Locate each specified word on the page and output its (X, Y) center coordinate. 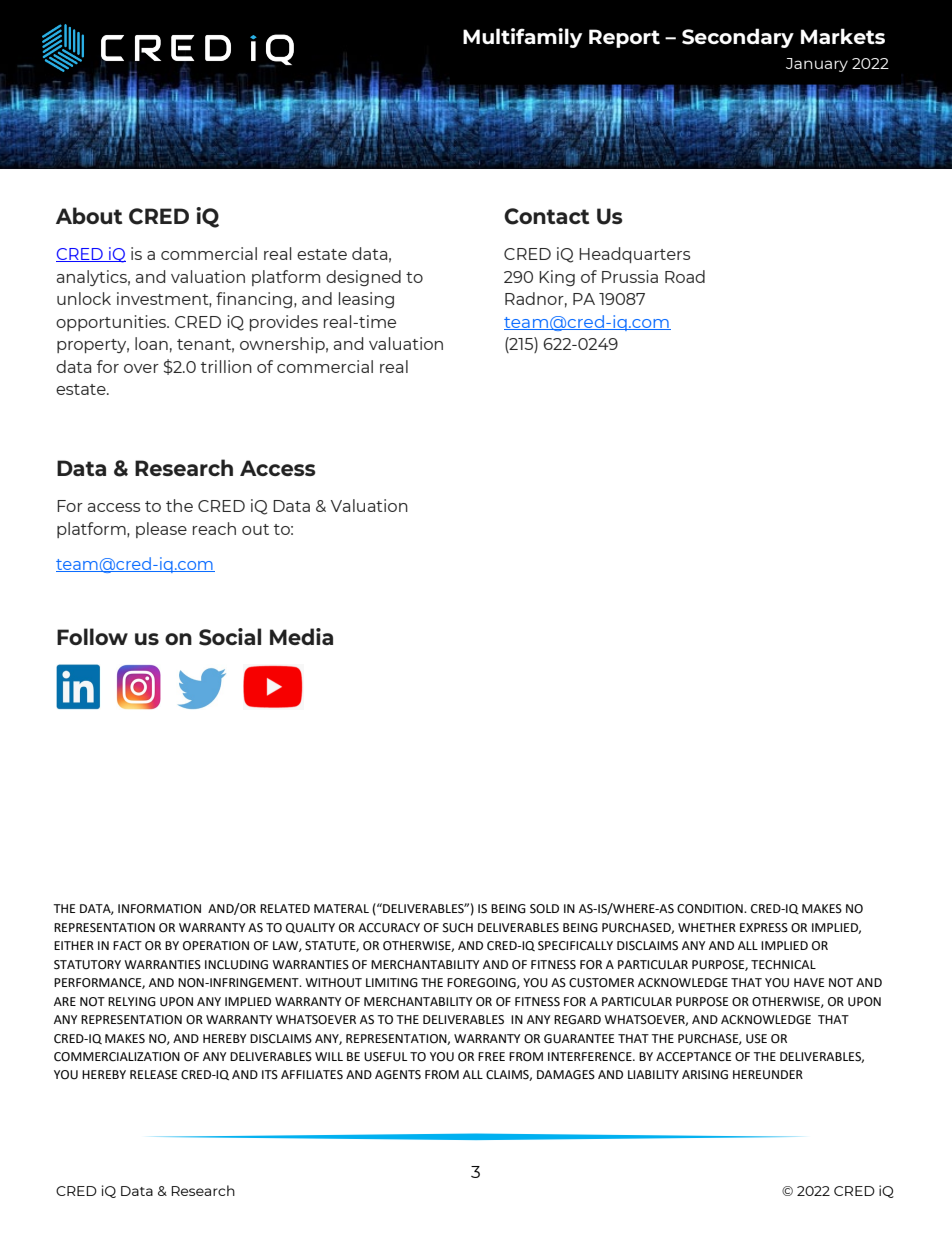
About (89, 215)
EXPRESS (764, 928)
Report (624, 38)
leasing (366, 300)
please (161, 530)
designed (363, 278)
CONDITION (711, 909)
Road (685, 276)
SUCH (458, 928)
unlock (84, 298)
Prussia (630, 276)
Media (301, 636)
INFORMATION (159, 909)
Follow (92, 636)
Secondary (738, 38)
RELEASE (153, 1075)
